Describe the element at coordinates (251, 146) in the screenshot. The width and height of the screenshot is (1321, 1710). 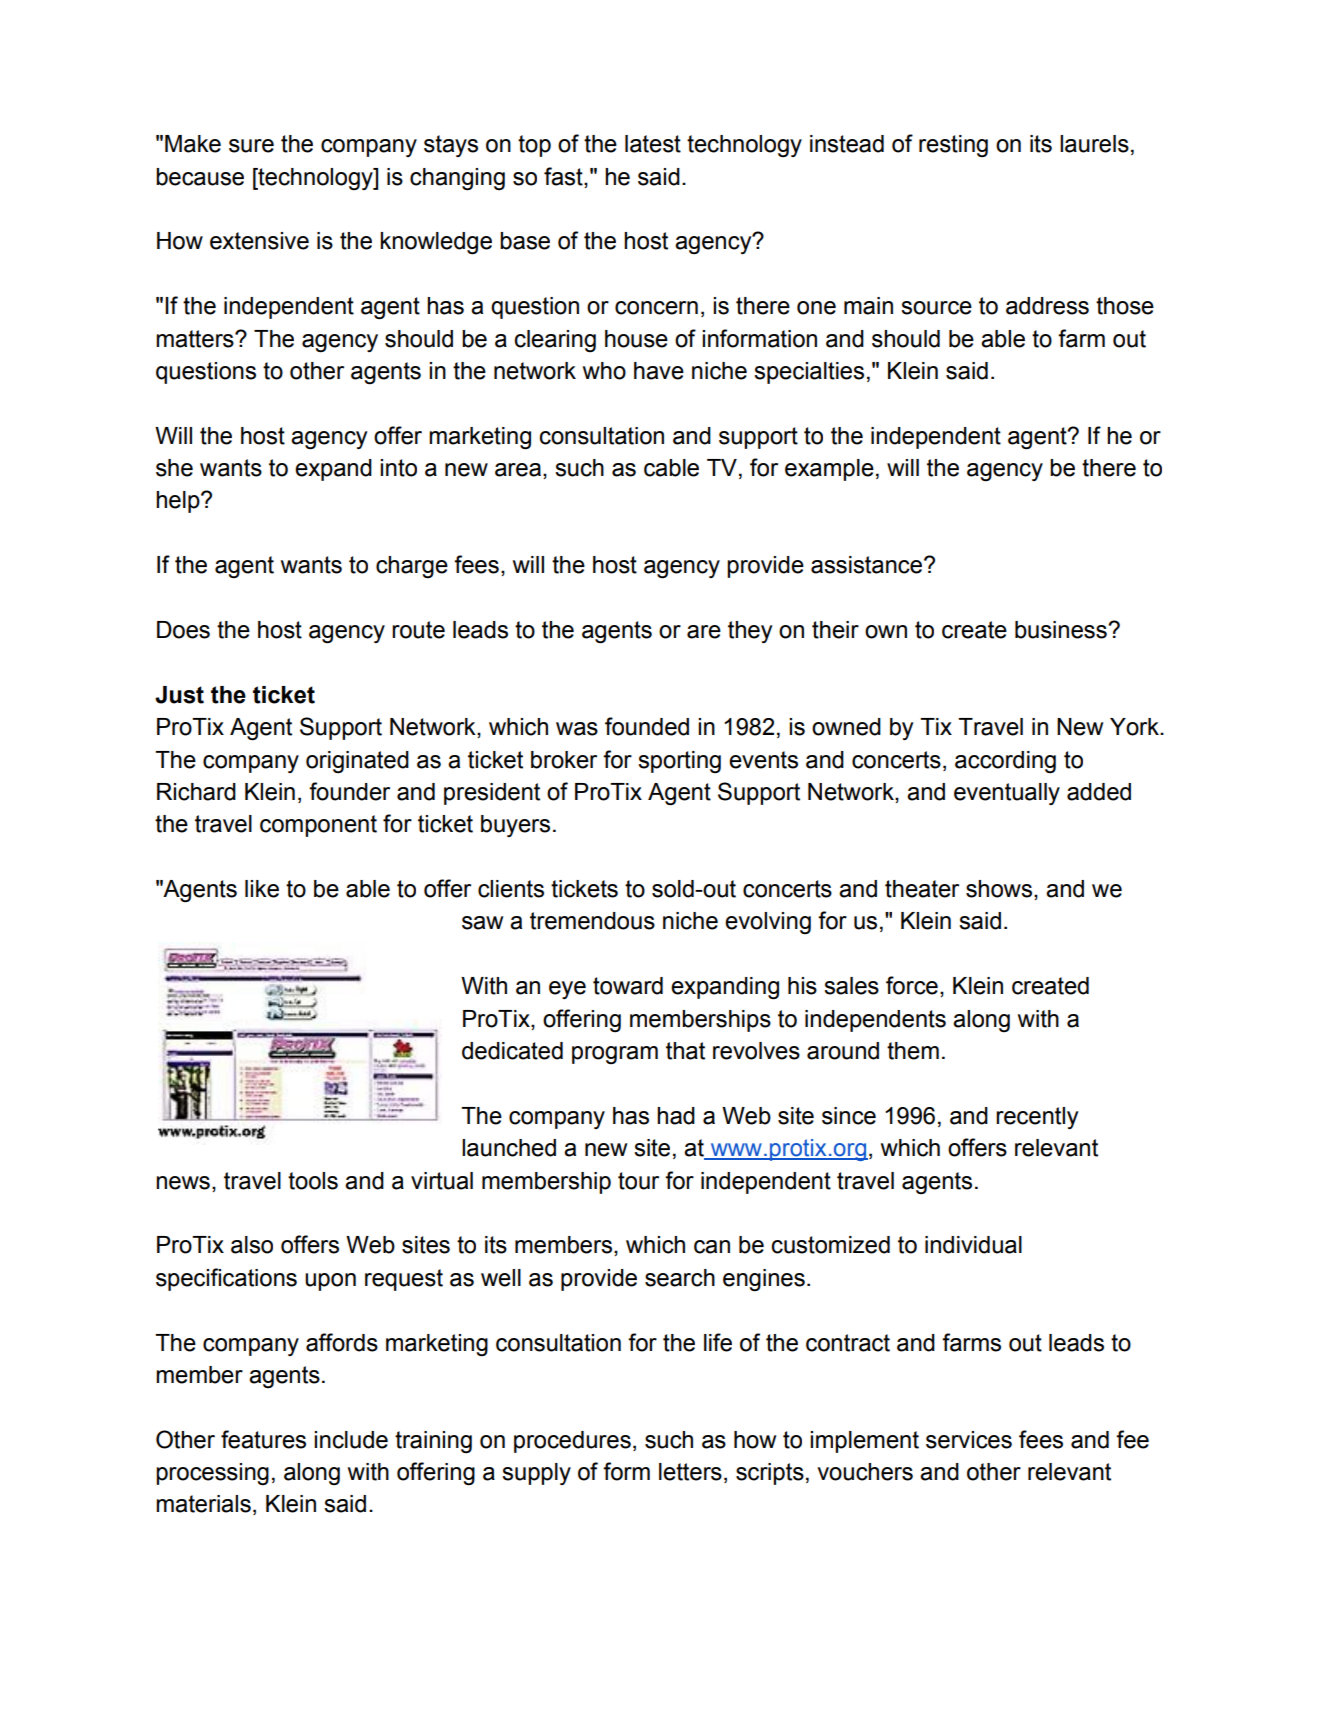
I see `sure` at that location.
